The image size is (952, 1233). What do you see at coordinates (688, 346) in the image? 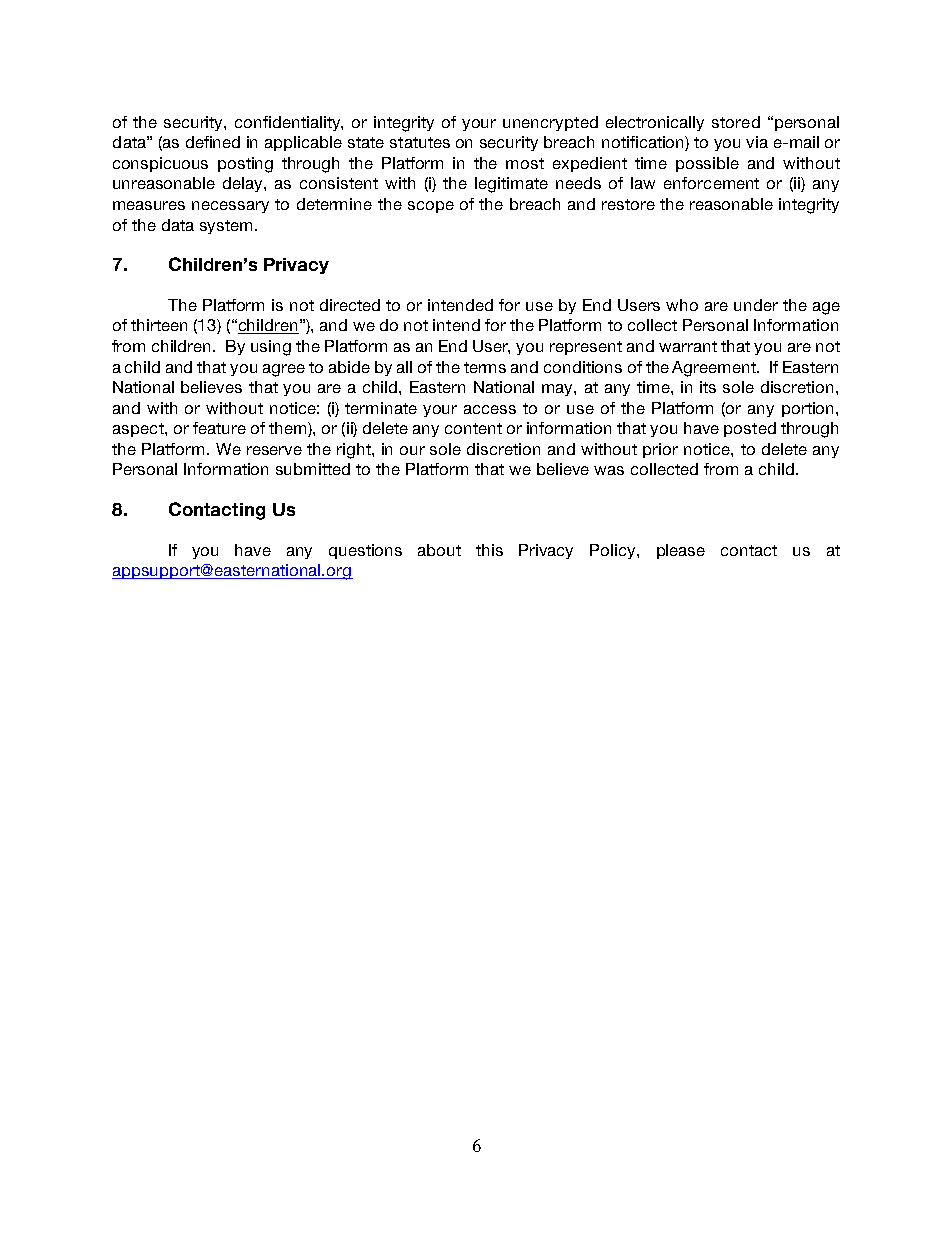
I see `warrant` at bounding box center [688, 346].
